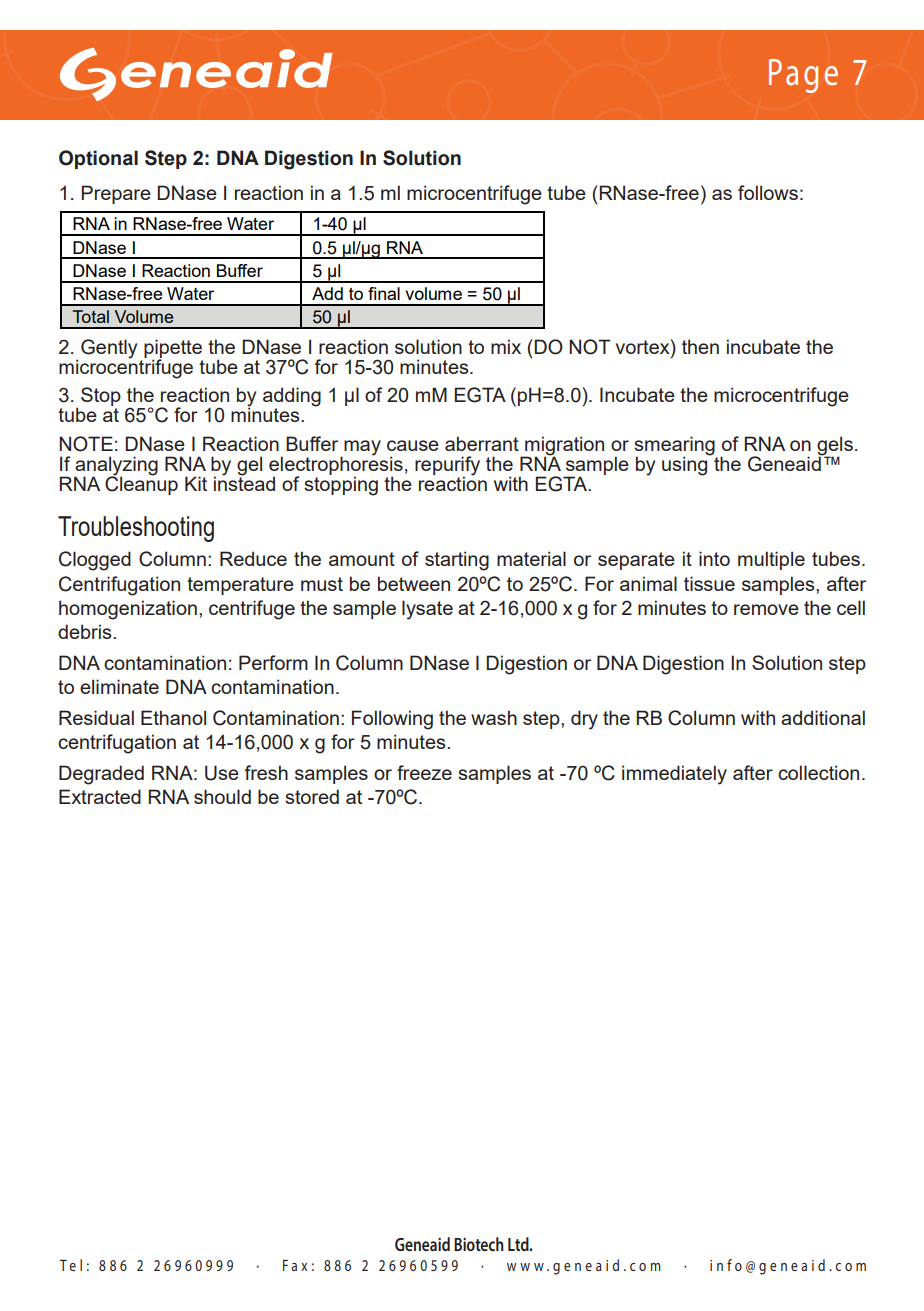 The image size is (924, 1311). What do you see at coordinates (818, 772) in the screenshot?
I see `collection` at bounding box center [818, 772].
